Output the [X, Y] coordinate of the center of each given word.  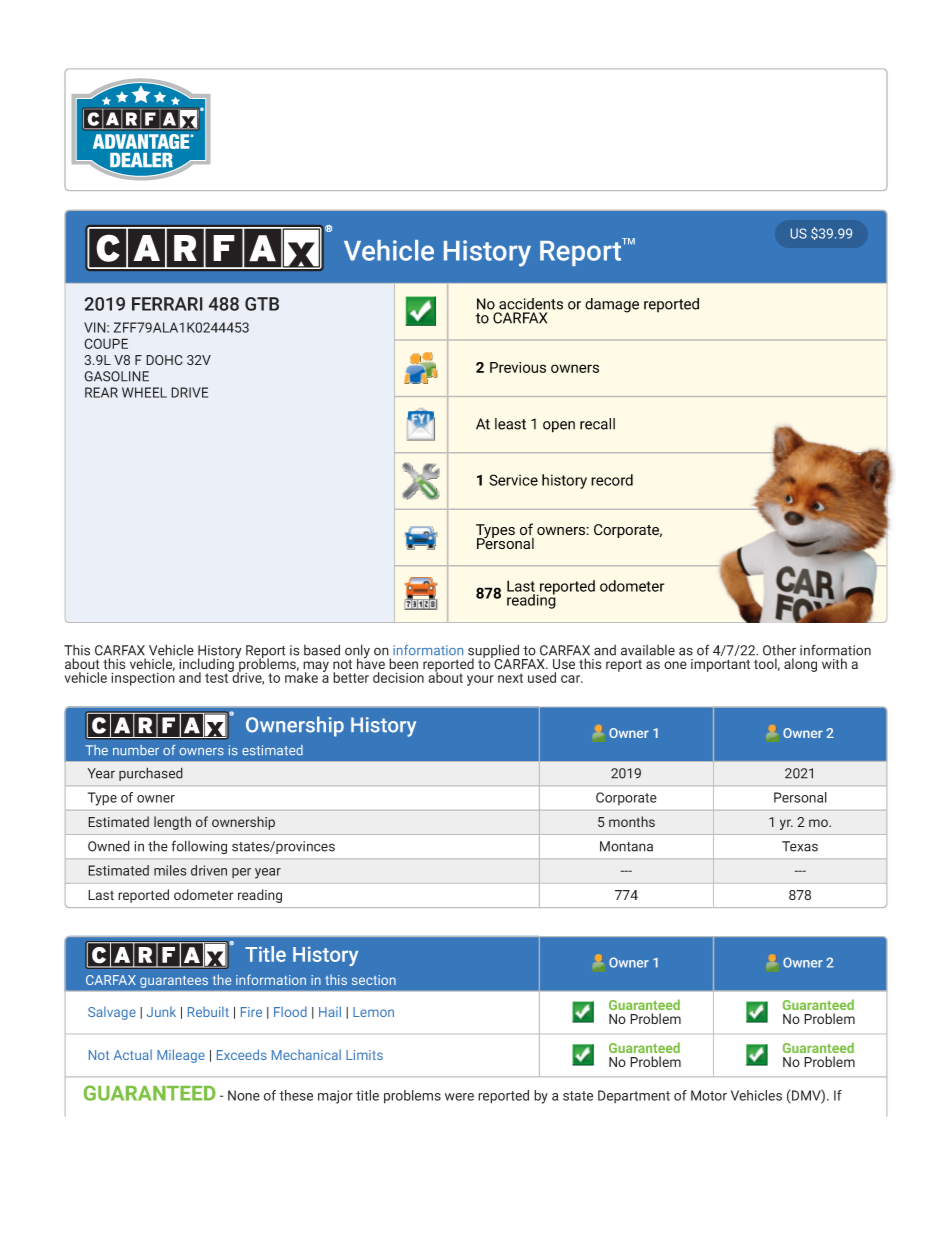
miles [170, 870]
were [459, 1097]
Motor [709, 1095]
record [612, 480]
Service [513, 480]
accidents [531, 304]
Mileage [181, 1056]
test [218, 677]
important [720, 665]
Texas [800, 846]
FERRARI [167, 304]
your [480, 680]
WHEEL [144, 392]
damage [612, 305]
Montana [626, 846]
